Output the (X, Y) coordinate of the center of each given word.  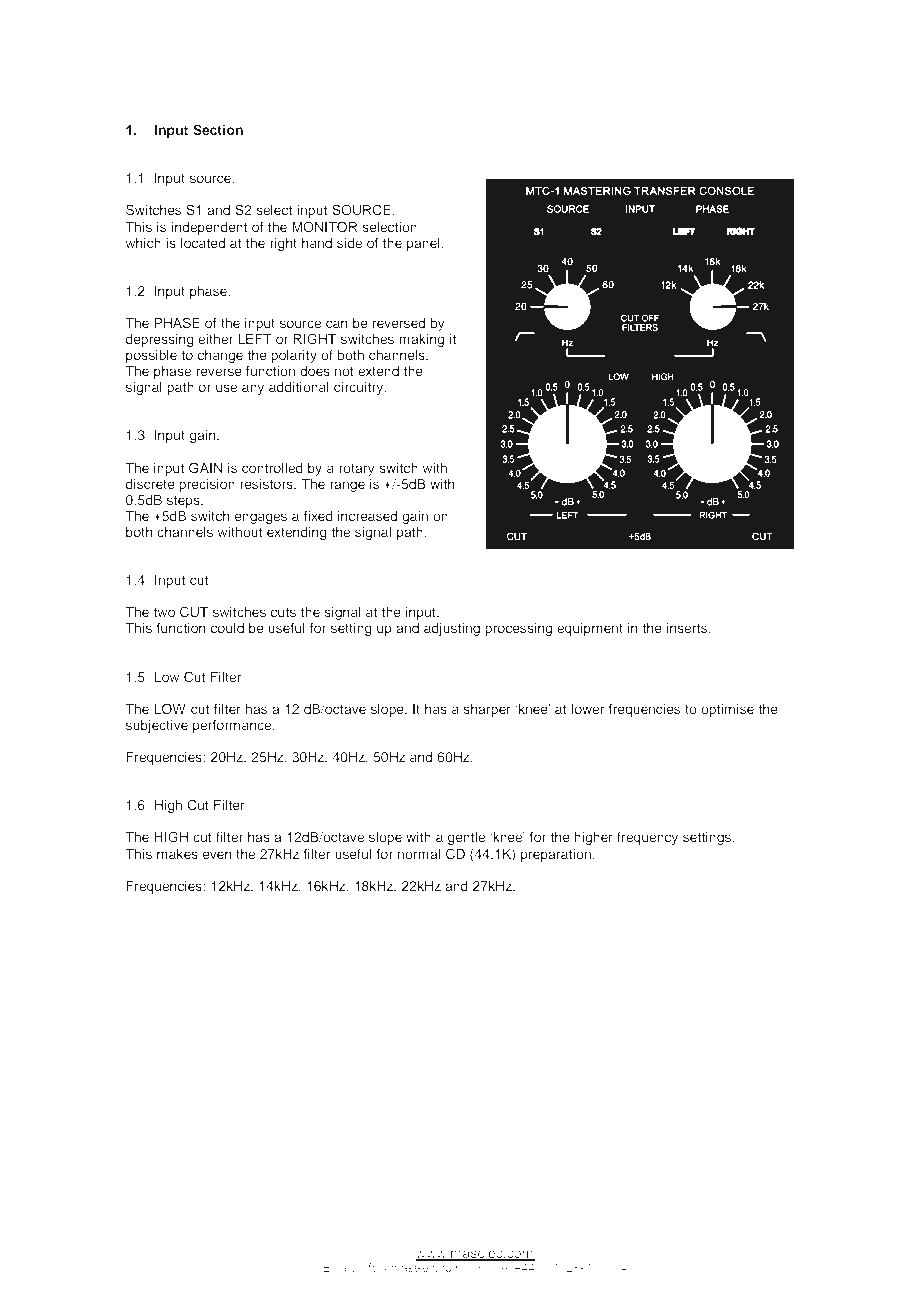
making (421, 340)
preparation (556, 855)
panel (424, 244)
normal (419, 854)
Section (218, 129)
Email (338, 1267)
